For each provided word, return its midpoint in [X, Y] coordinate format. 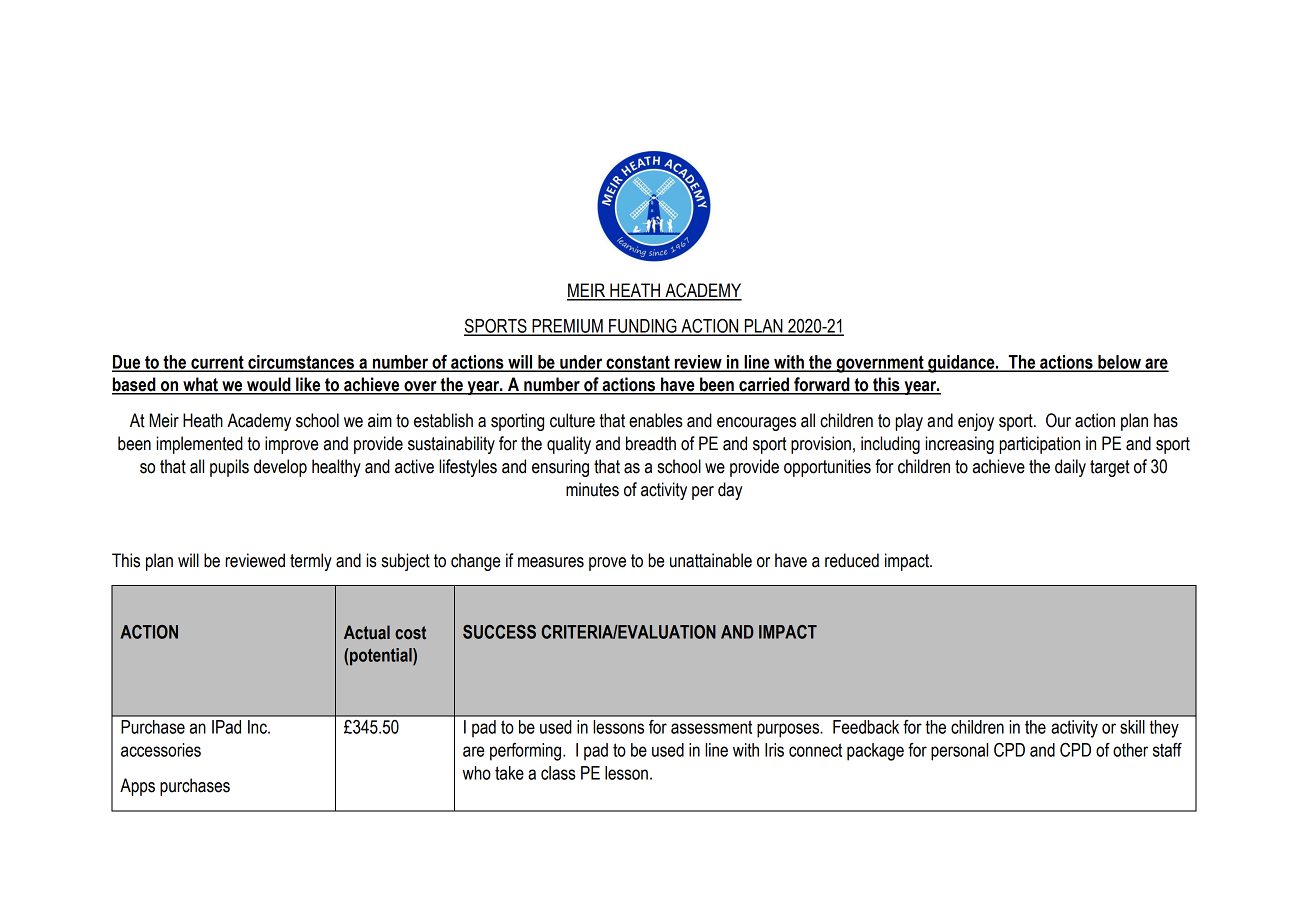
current [217, 363]
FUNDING [643, 327]
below [1119, 363]
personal [959, 752]
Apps [137, 787]
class [558, 773]
